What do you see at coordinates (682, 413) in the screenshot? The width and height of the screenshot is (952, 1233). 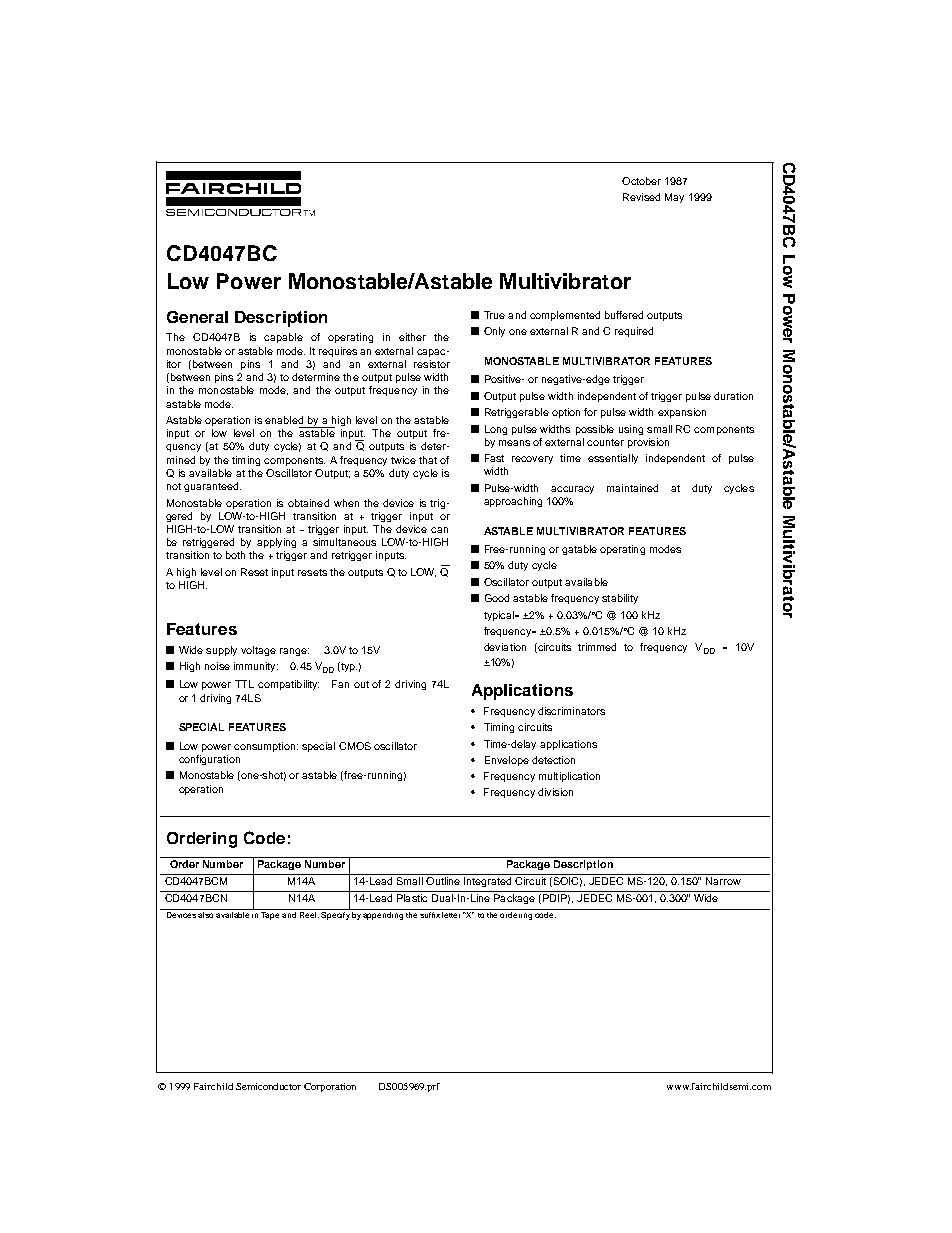 I see `expansion` at bounding box center [682, 413].
